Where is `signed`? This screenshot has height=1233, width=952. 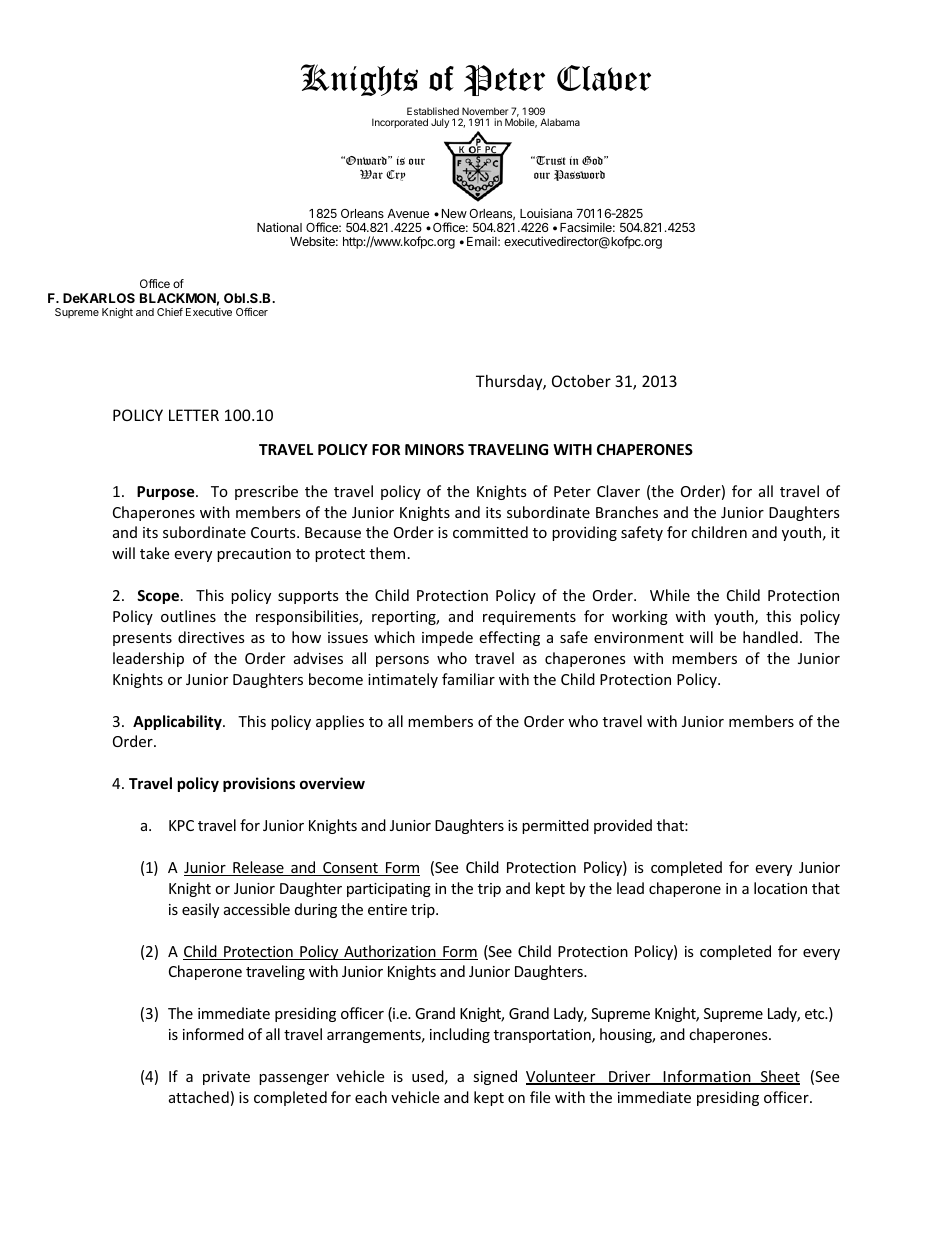
signed is located at coordinates (495, 1077).
